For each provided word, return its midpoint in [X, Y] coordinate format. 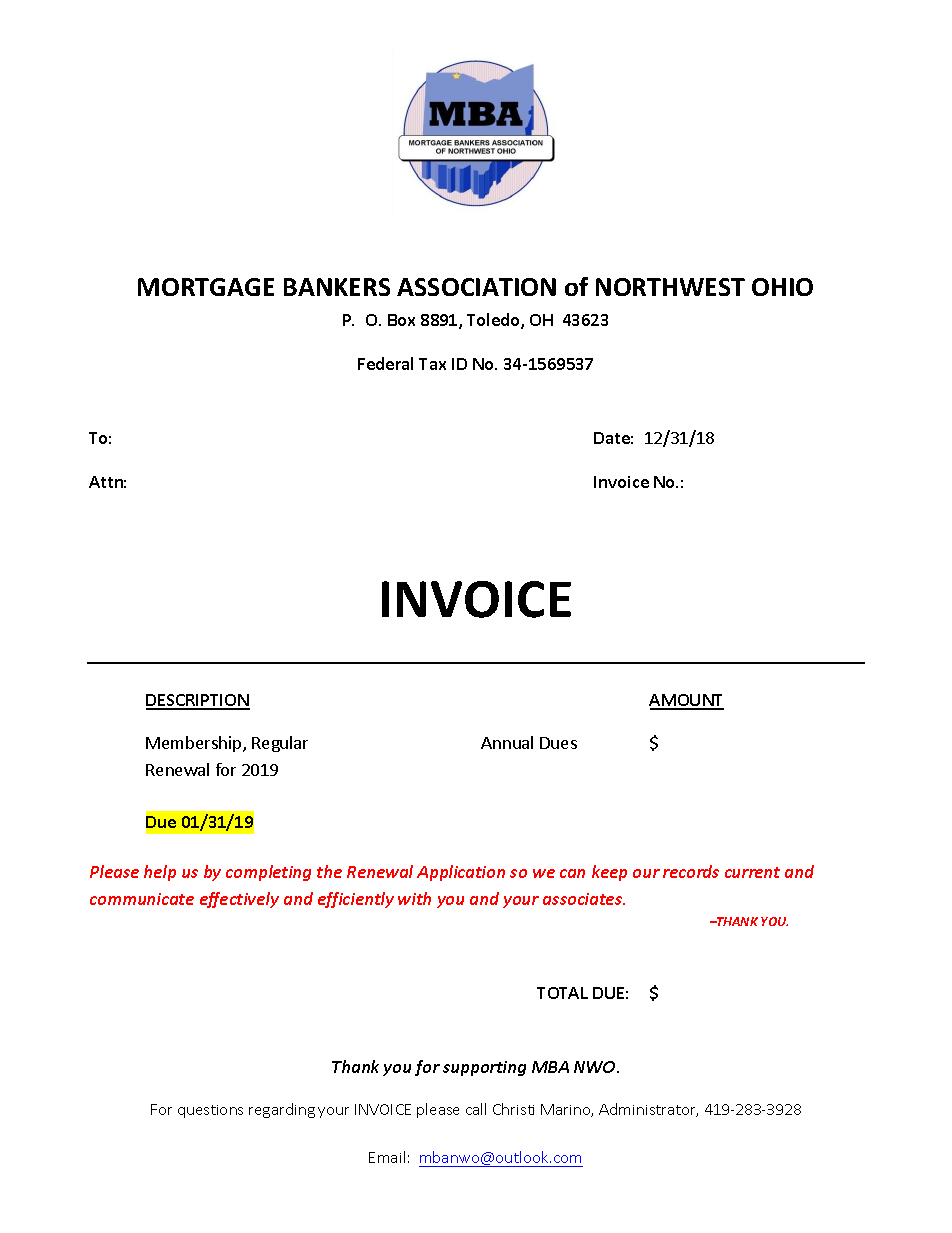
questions [210, 1111]
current [752, 872]
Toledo [494, 321]
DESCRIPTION [198, 701]
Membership [195, 744]
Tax [432, 364]
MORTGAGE [206, 287]
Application [461, 873]
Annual [507, 742]
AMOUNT [686, 701]
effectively [239, 900]
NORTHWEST [670, 287]
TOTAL [562, 993]
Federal [385, 363]
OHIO [782, 287]
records [691, 871]
